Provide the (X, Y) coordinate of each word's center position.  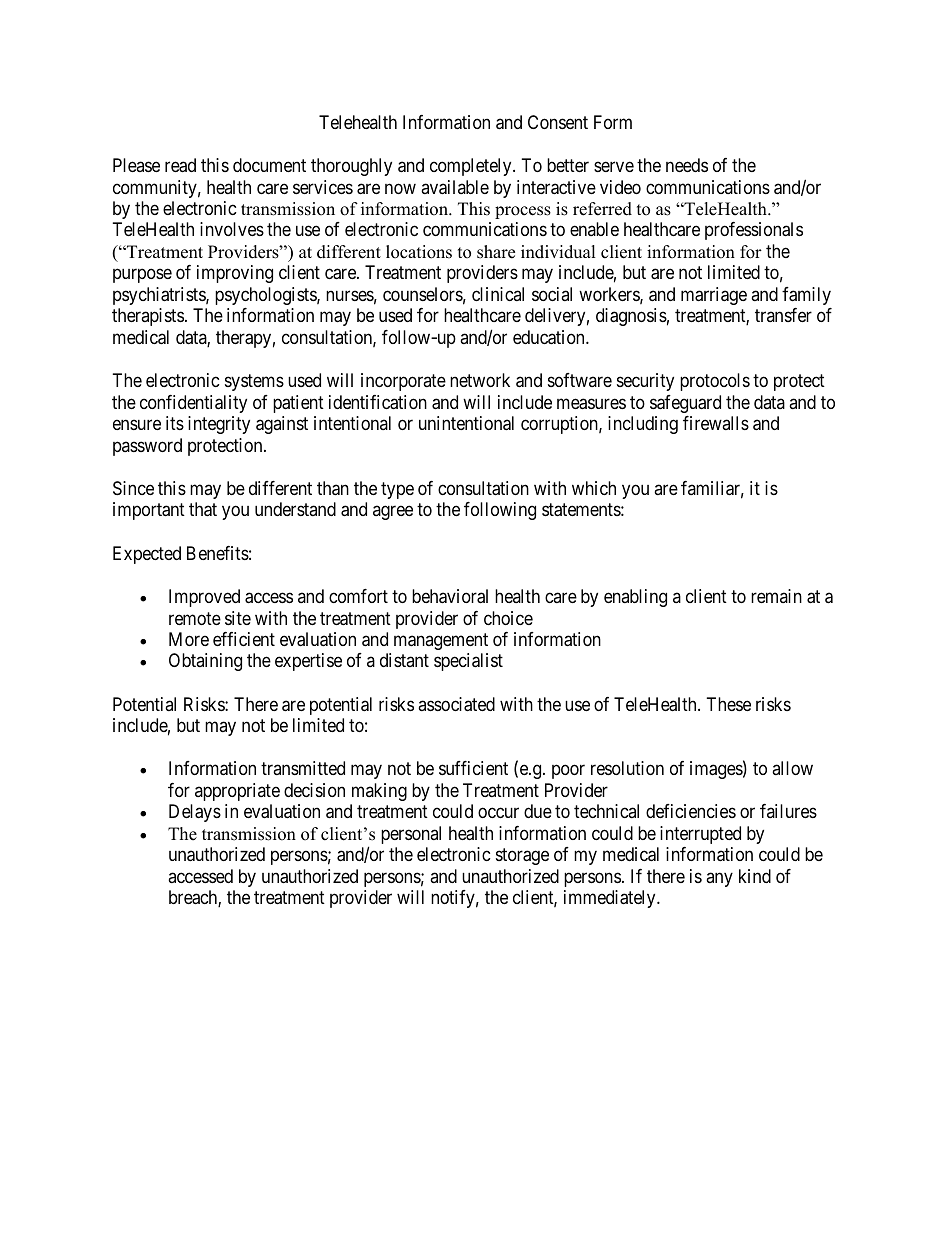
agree (393, 513)
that (203, 509)
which (594, 488)
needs (687, 165)
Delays (195, 813)
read (180, 165)
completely (472, 167)
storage (522, 856)
